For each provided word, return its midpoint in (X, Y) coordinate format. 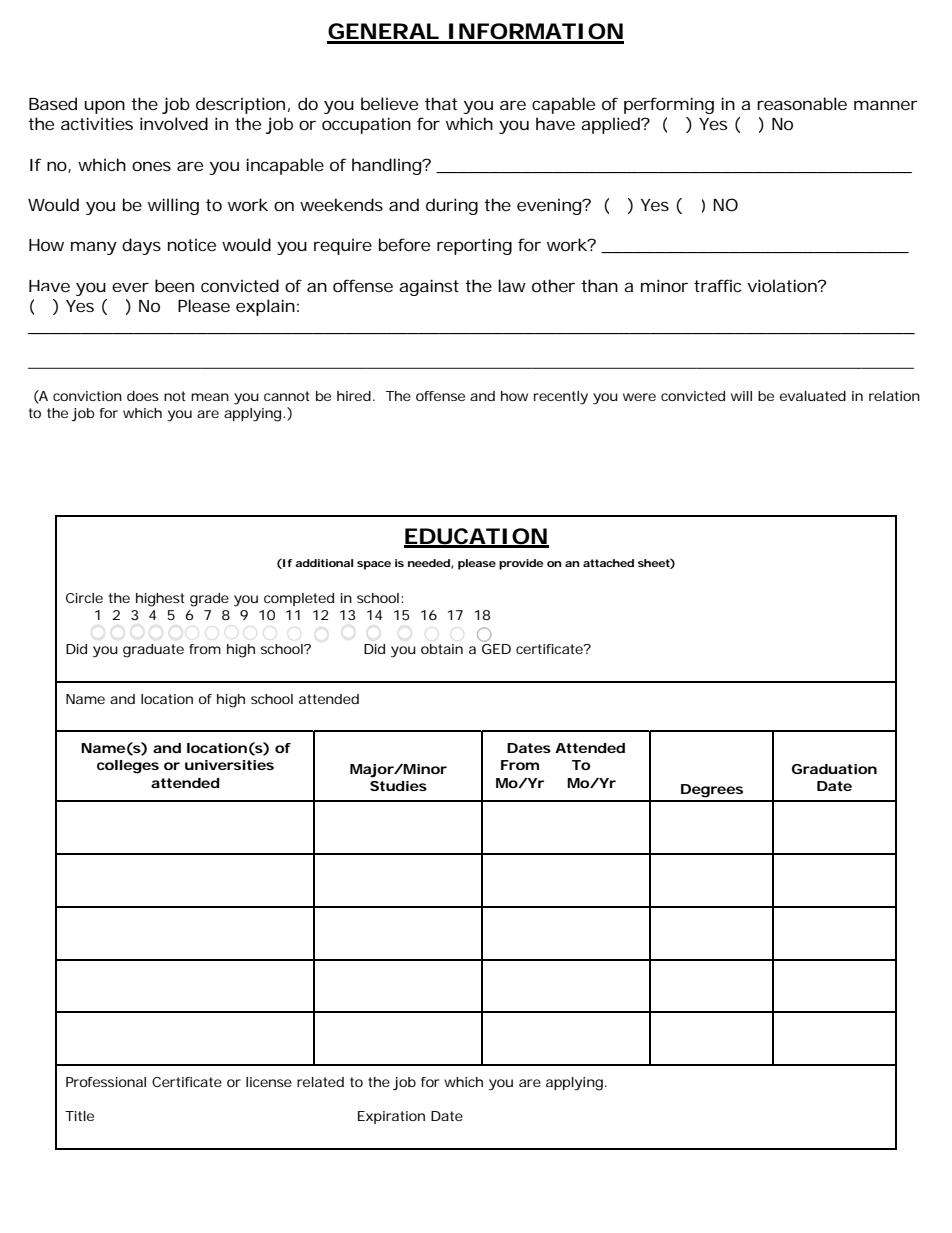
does (143, 396)
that (441, 103)
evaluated (813, 396)
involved (174, 123)
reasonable (802, 103)
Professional (106, 1082)
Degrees (712, 791)
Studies (398, 786)
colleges (128, 767)
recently (561, 398)
